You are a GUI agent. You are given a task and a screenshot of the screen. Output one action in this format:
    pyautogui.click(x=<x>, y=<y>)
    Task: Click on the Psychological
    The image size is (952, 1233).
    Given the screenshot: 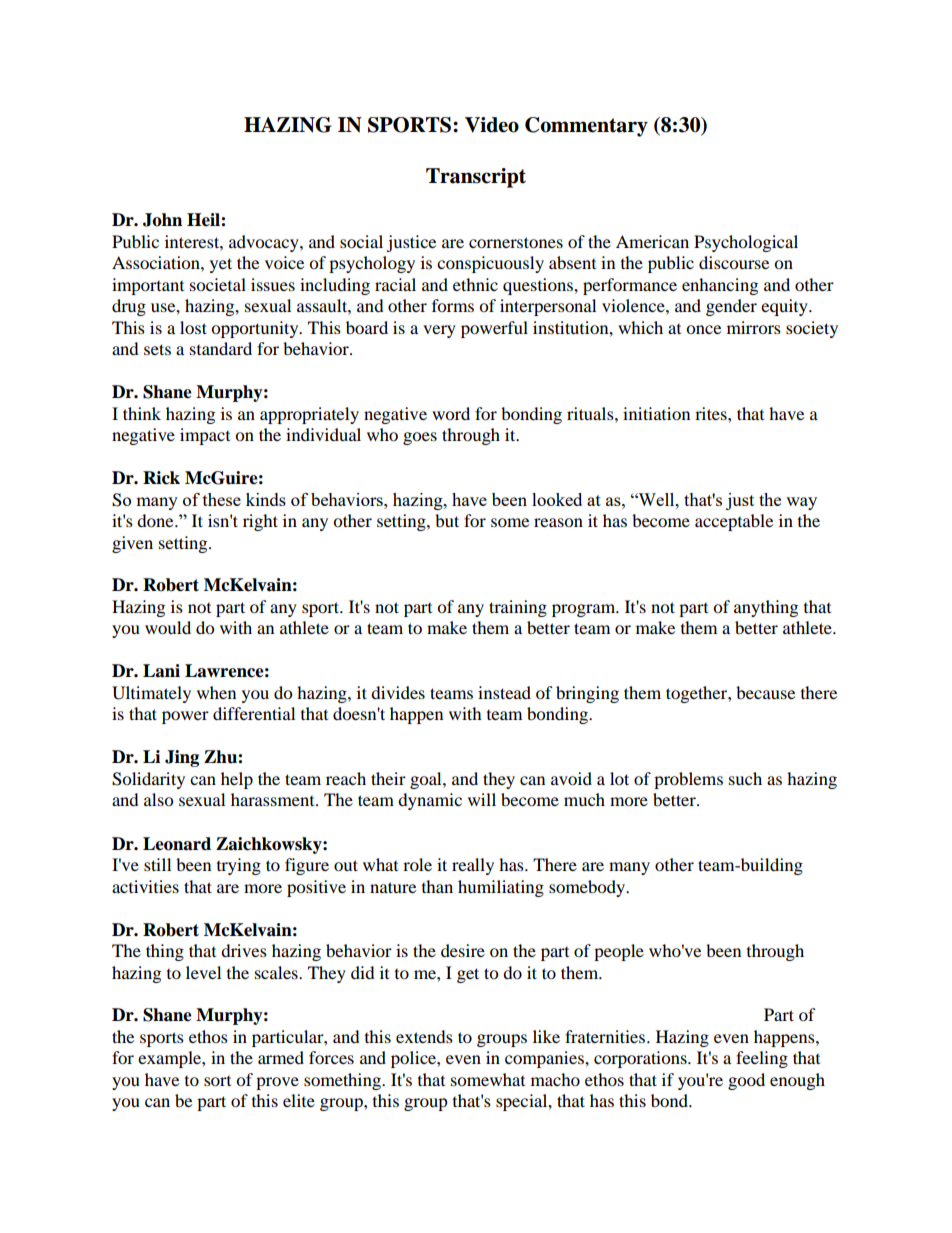 What is the action you would take?
    pyautogui.click(x=746, y=243)
